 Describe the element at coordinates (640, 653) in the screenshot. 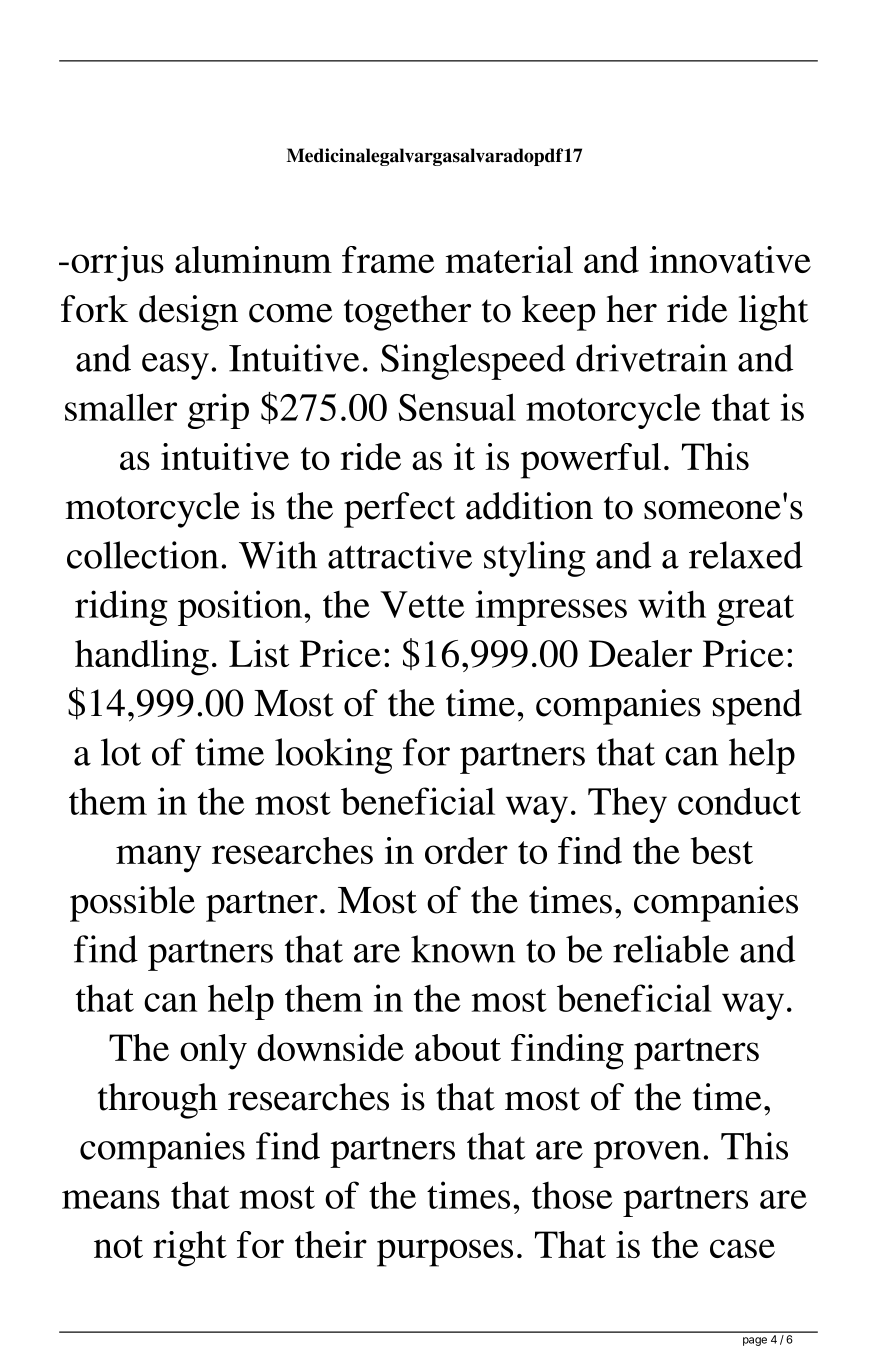

I see `Dealer` at that location.
